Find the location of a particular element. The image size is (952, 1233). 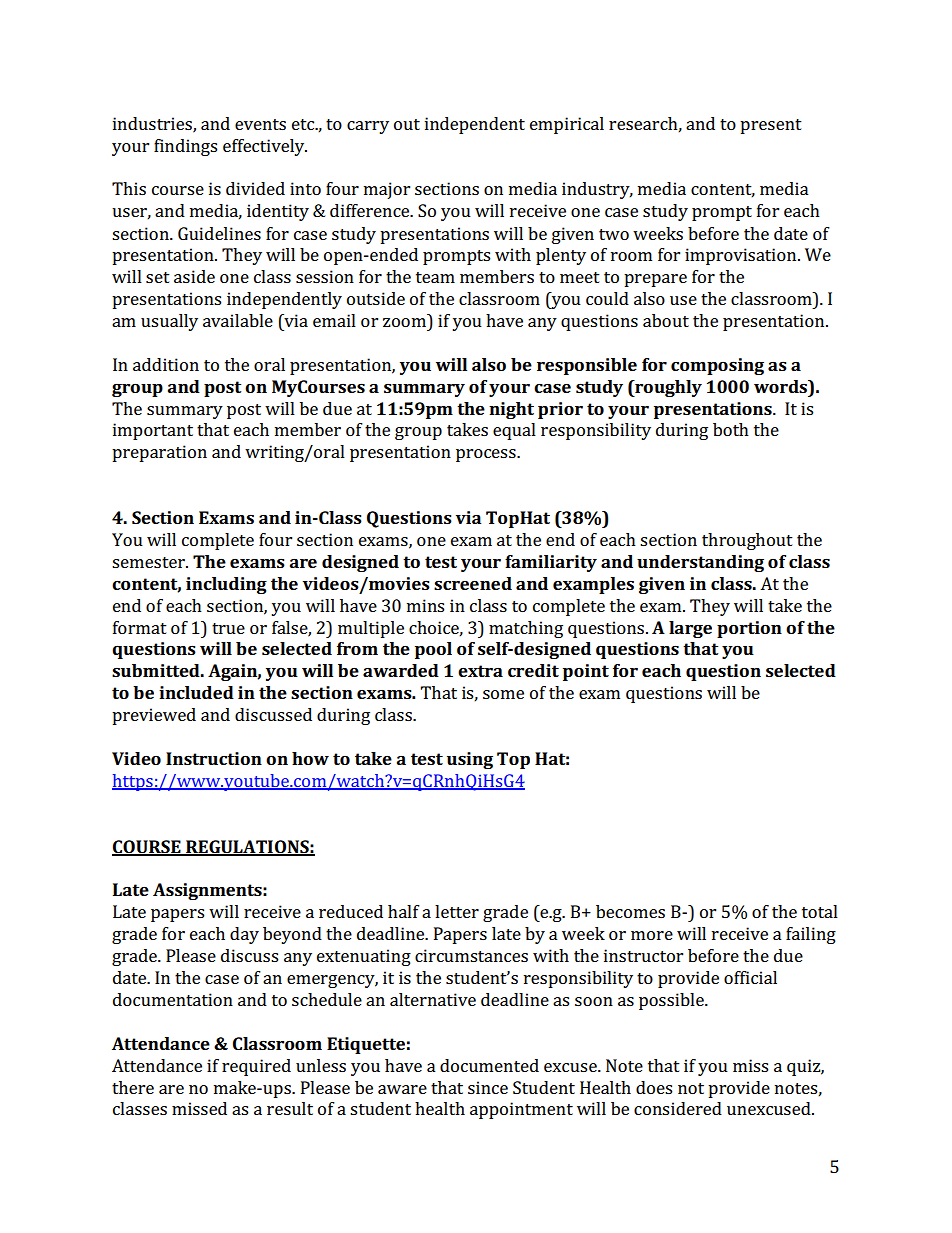

improvisation is located at coordinates (742, 256).
